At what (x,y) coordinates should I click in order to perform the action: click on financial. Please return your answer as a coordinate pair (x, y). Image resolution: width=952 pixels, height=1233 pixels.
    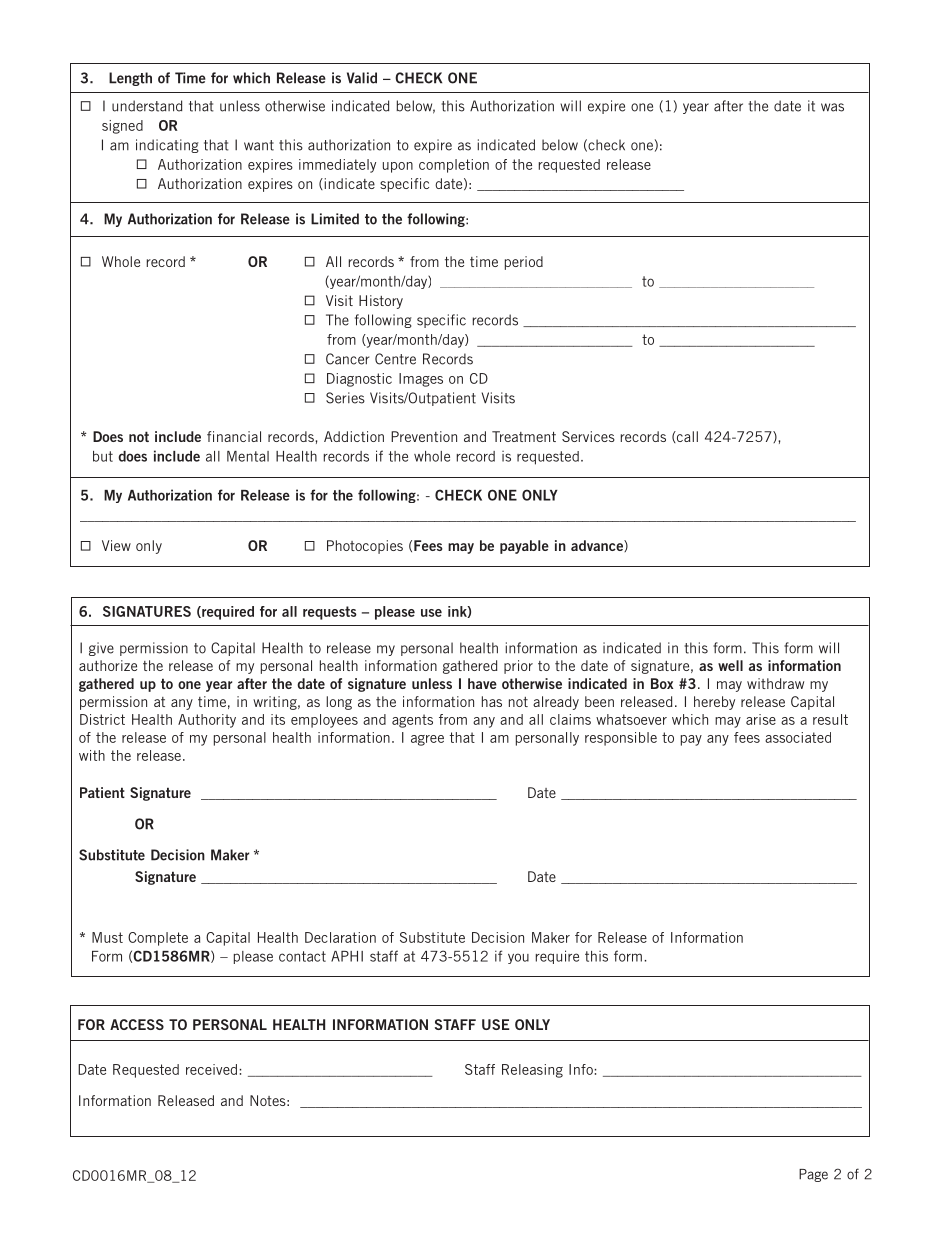
    Looking at the image, I should click on (234, 436).
